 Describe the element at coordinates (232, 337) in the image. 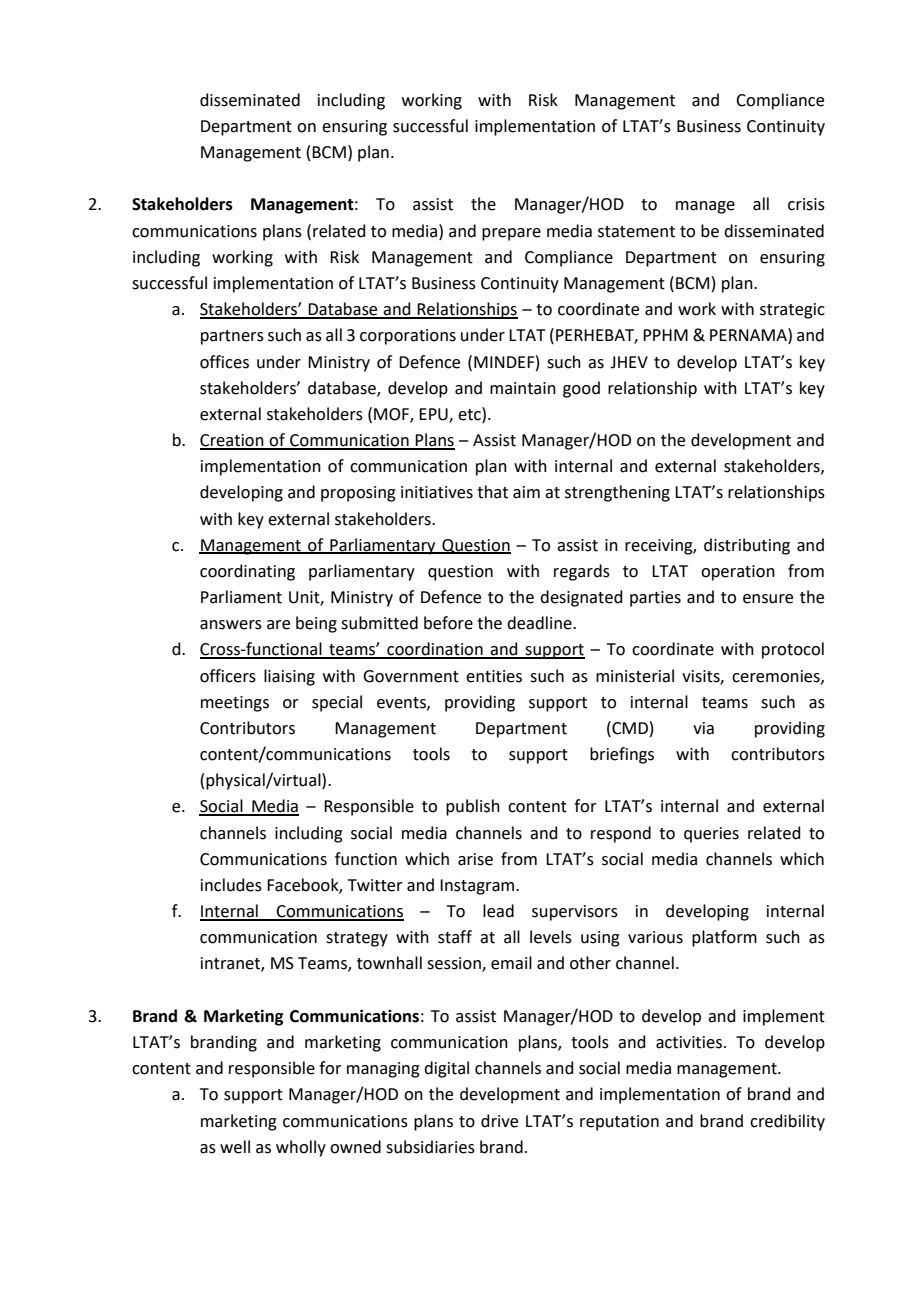

I see `partners` at that location.
